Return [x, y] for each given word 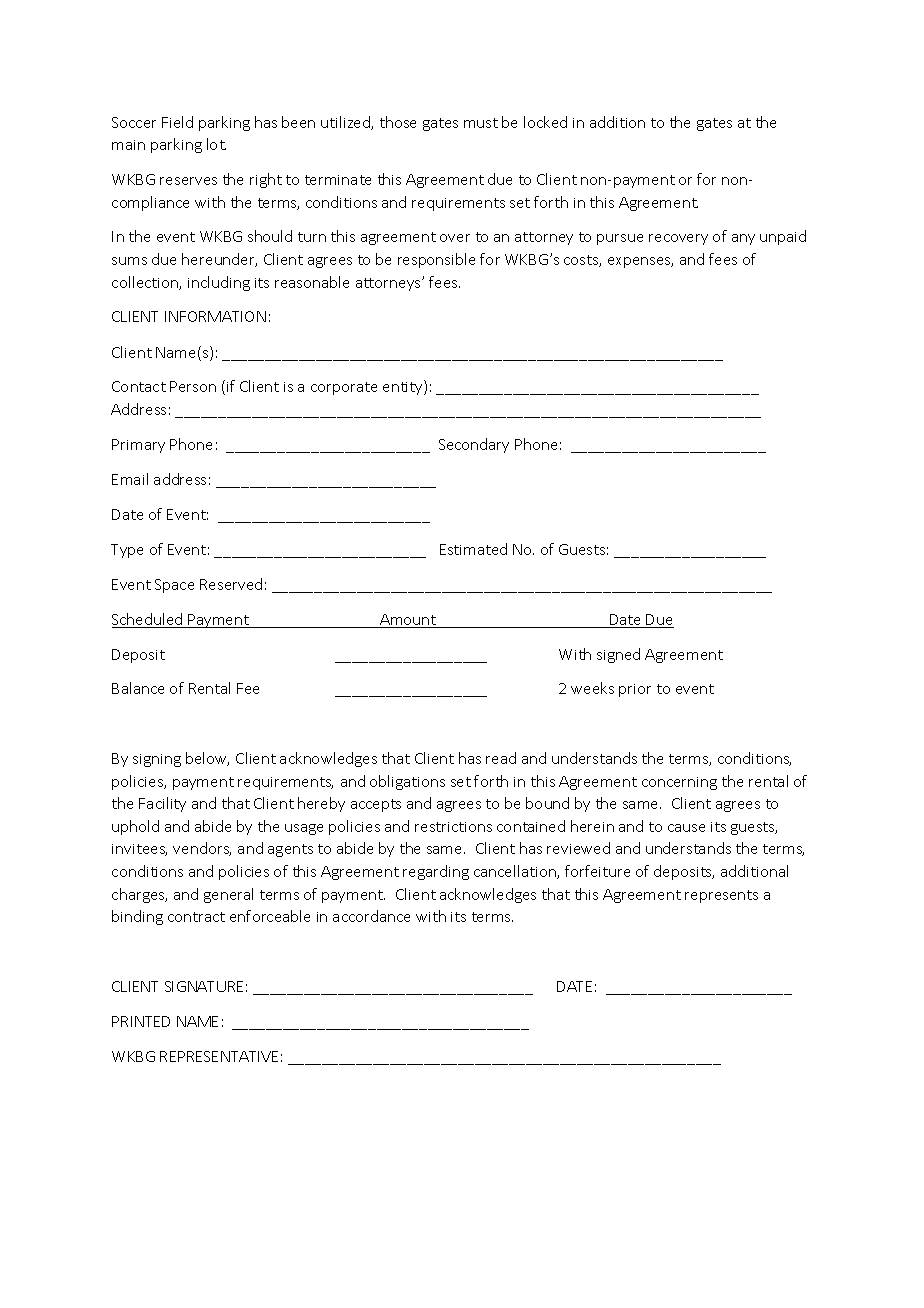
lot [216, 144]
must [481, 123]
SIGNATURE [204, 986]
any [743, 239]
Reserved [231, 584]
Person [193, 386]
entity [404, 387]
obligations [407, 782]
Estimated [473, 549]
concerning [679, 783]
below [207, 759]
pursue [620, 239]
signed [618, 655]
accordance [371, 916]
